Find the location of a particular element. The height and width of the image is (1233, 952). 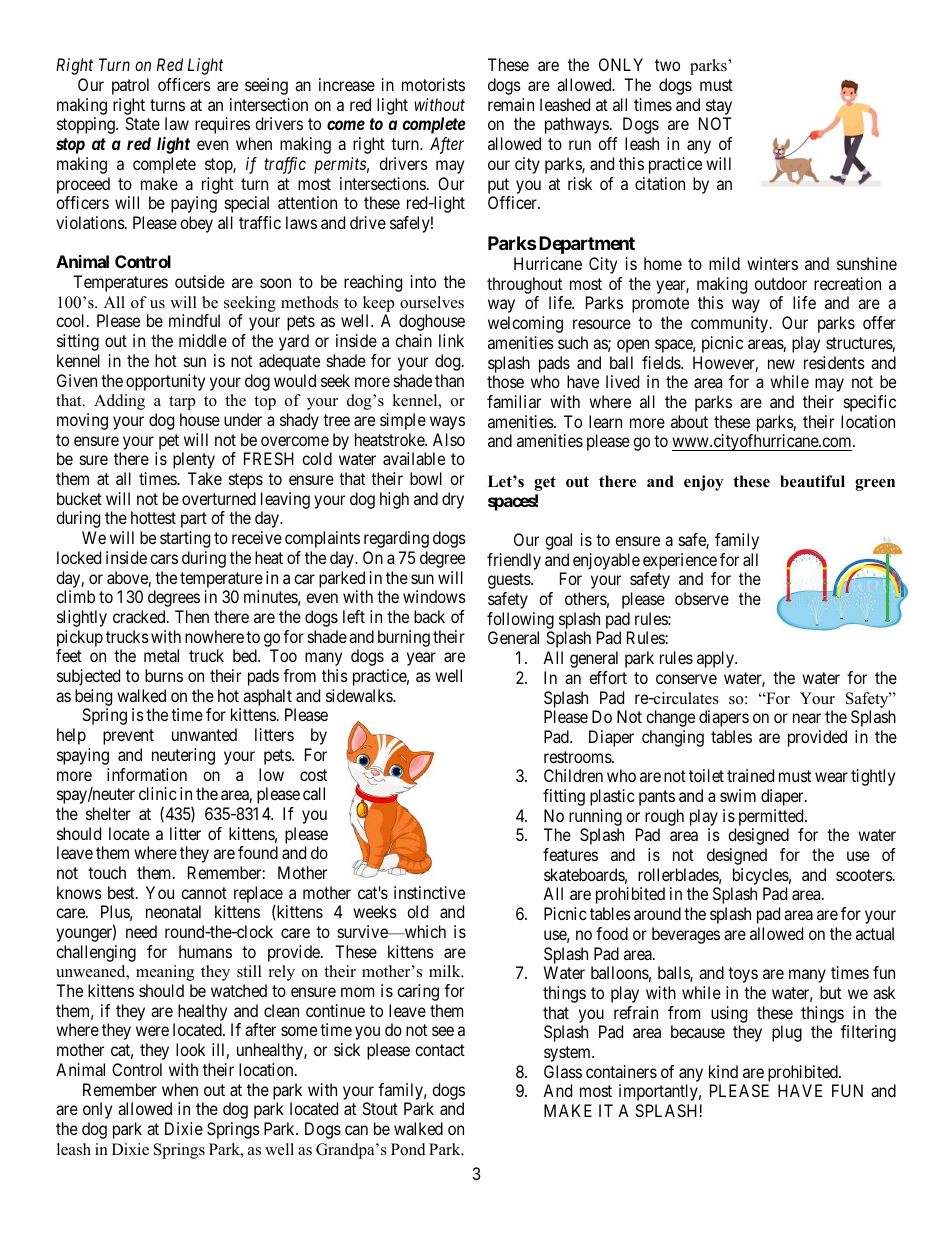

windows is located at coordinates (434, 596).
